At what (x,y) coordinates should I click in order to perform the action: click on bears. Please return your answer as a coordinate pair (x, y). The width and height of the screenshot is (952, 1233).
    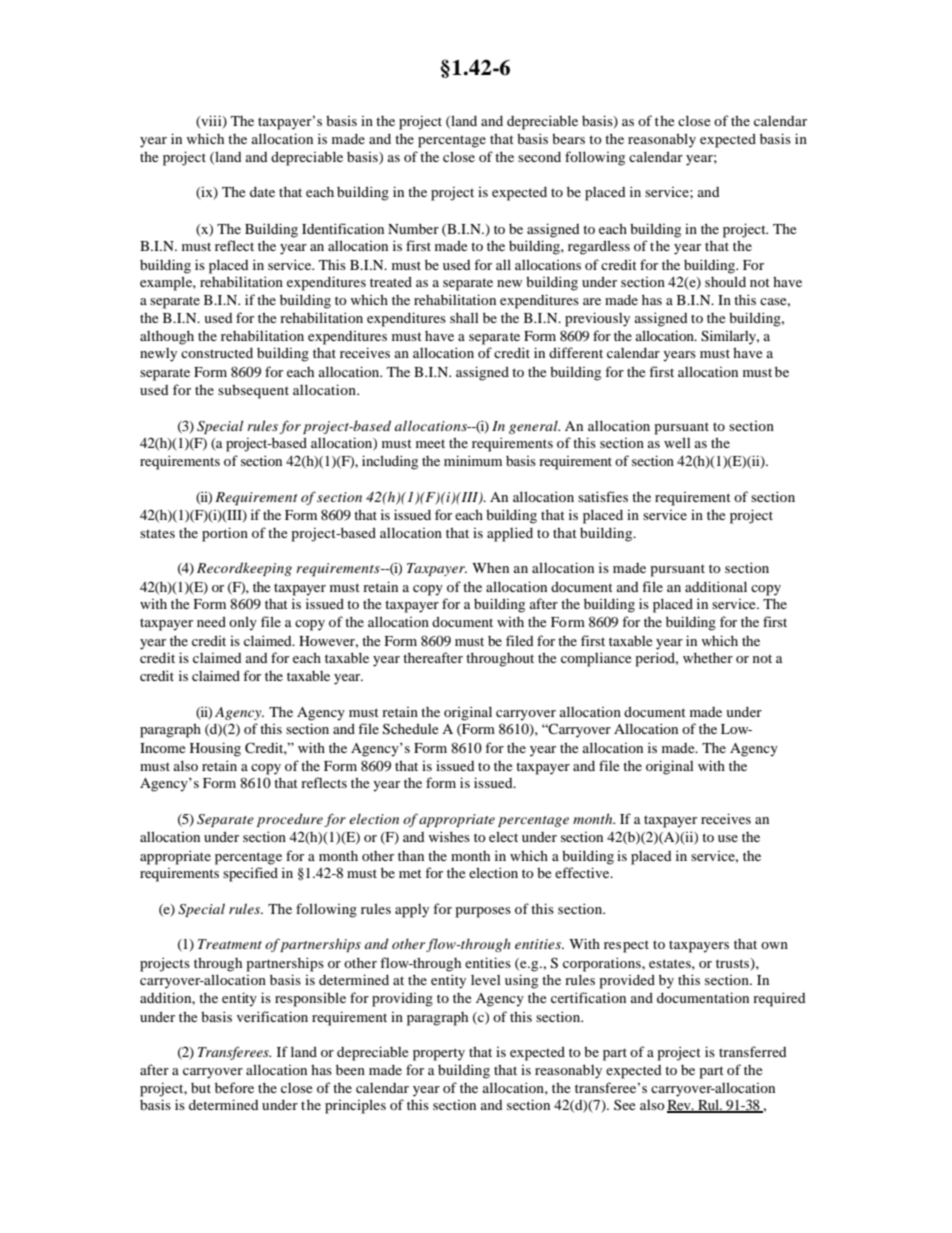
    Looking at the image, I should click on (568, 138).
